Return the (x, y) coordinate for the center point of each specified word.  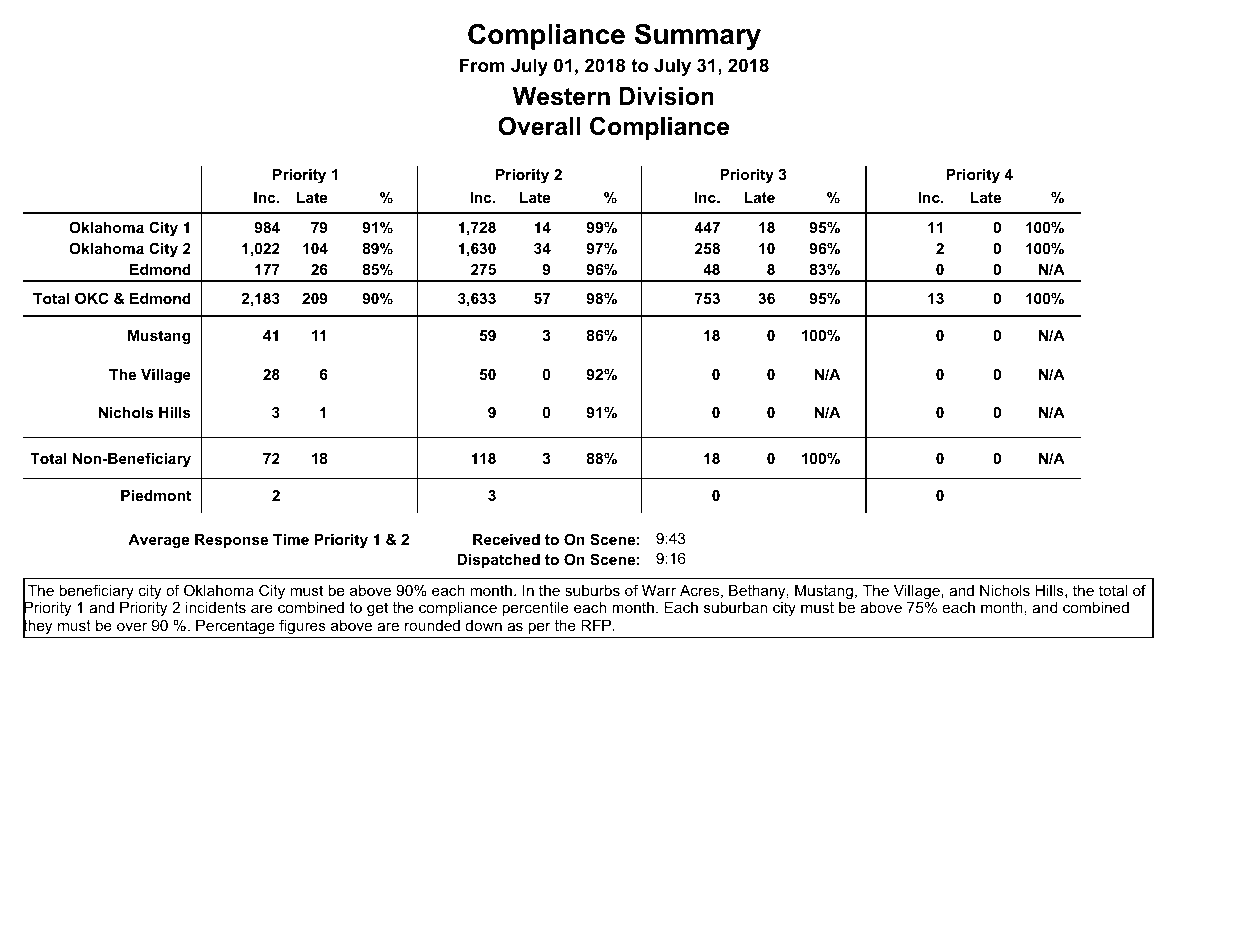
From (482, 65)
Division (667, 96)
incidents (216, 607)
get (377, 609)
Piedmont (156, 495)
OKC (92, 298)
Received (506, 539)
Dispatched (498, 561)
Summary (698, 36)
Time (291, 539)
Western (561, 96)
